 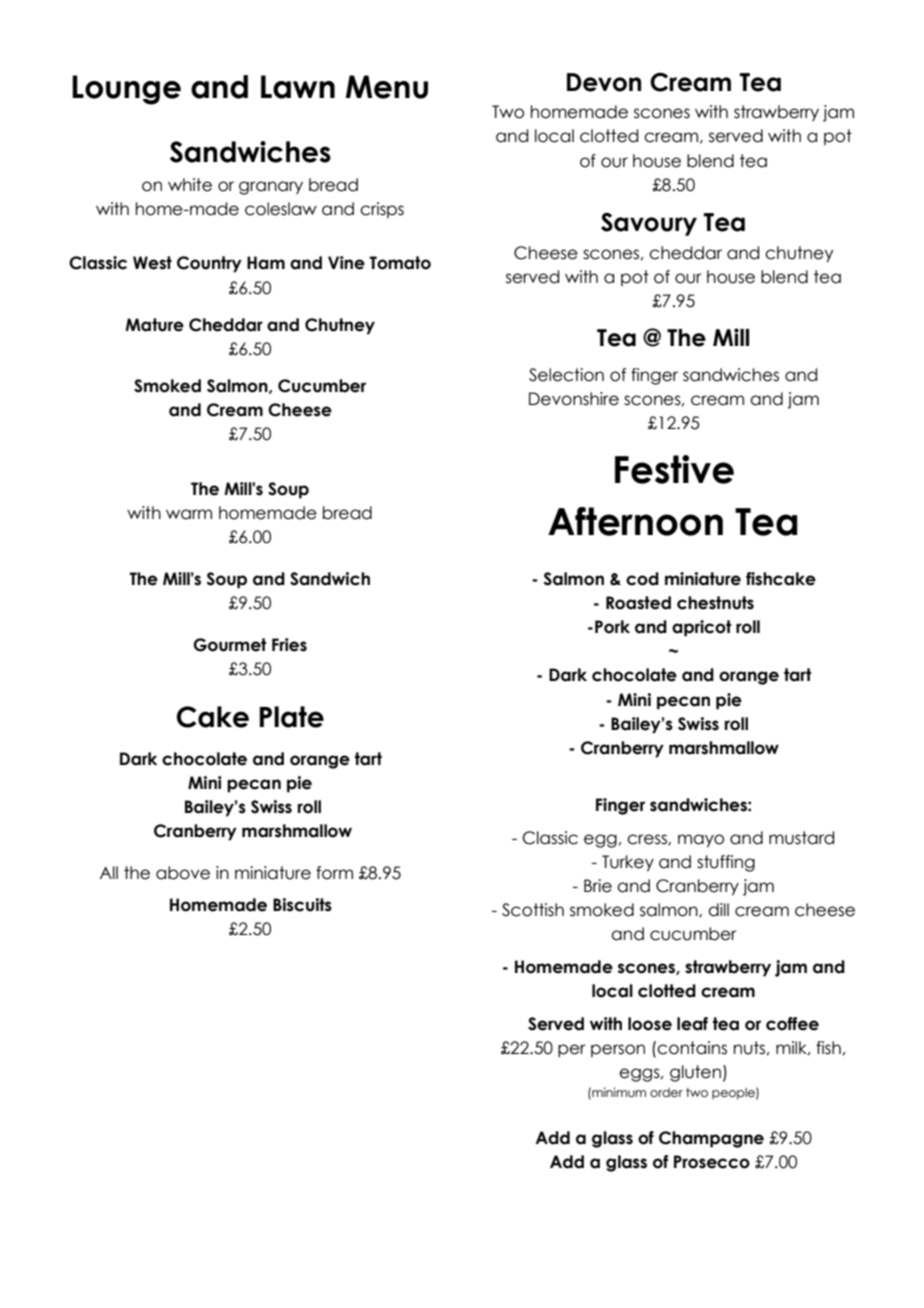 I want to click on above, so click(x=183, y=873).
